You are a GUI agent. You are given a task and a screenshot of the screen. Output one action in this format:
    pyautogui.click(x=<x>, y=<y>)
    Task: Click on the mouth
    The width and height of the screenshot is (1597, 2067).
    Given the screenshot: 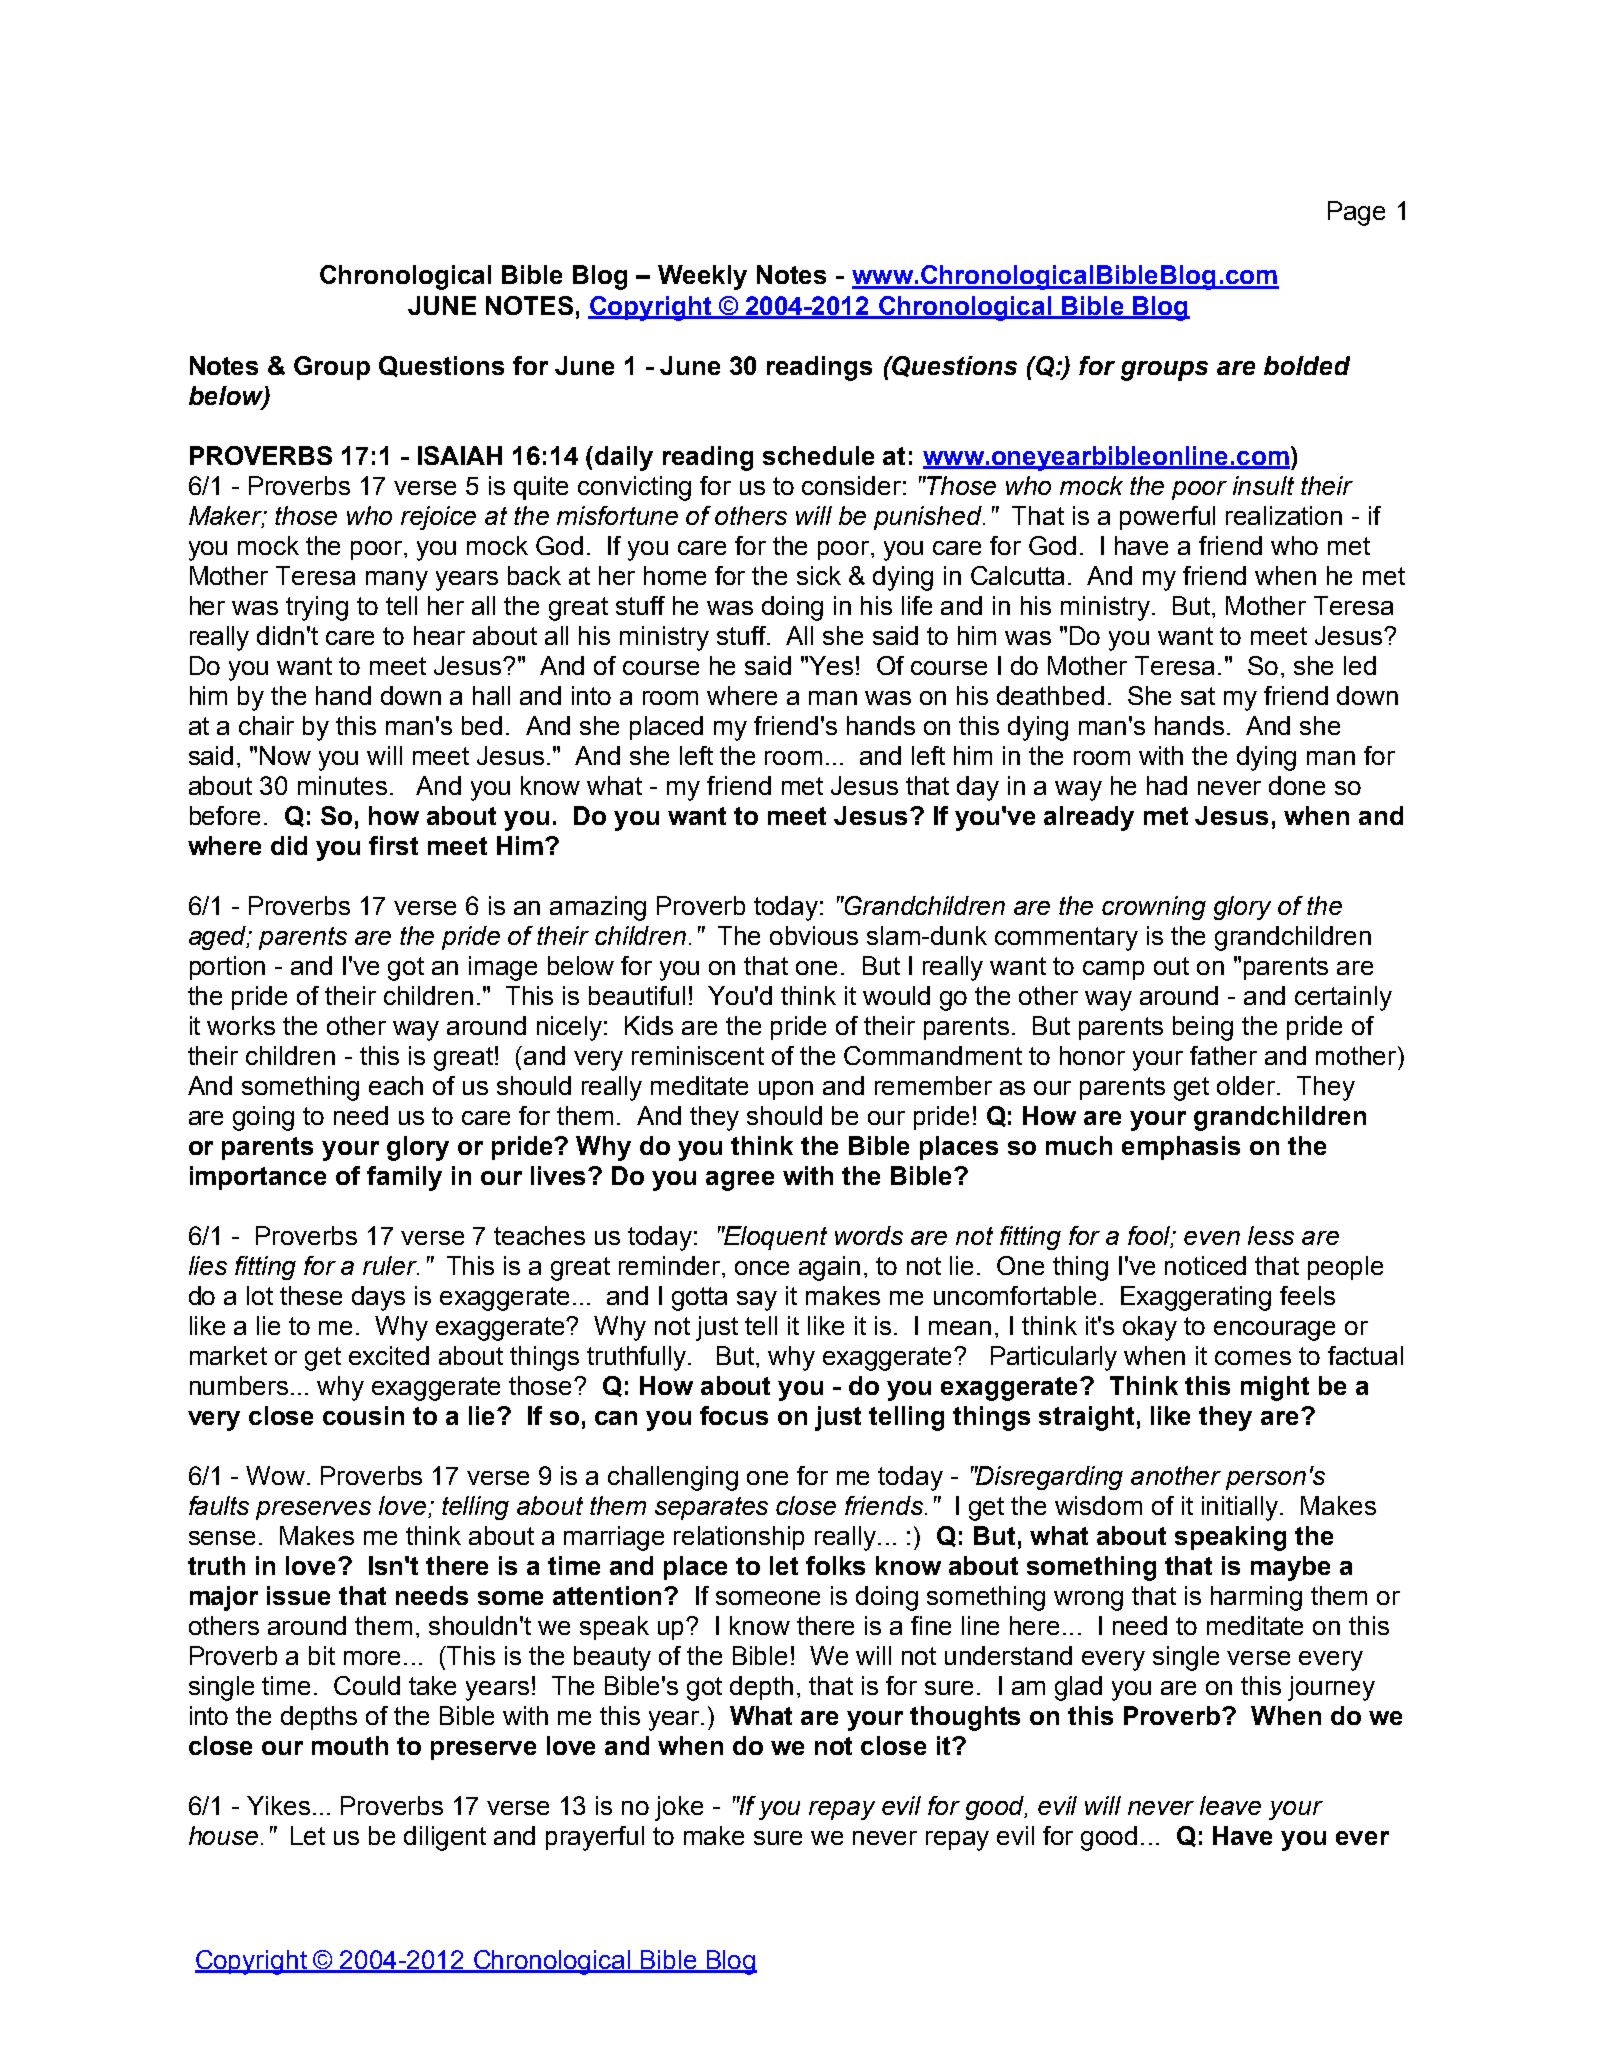 What is the action you would take?
    pyautogui.click(x=350, y=1745)
